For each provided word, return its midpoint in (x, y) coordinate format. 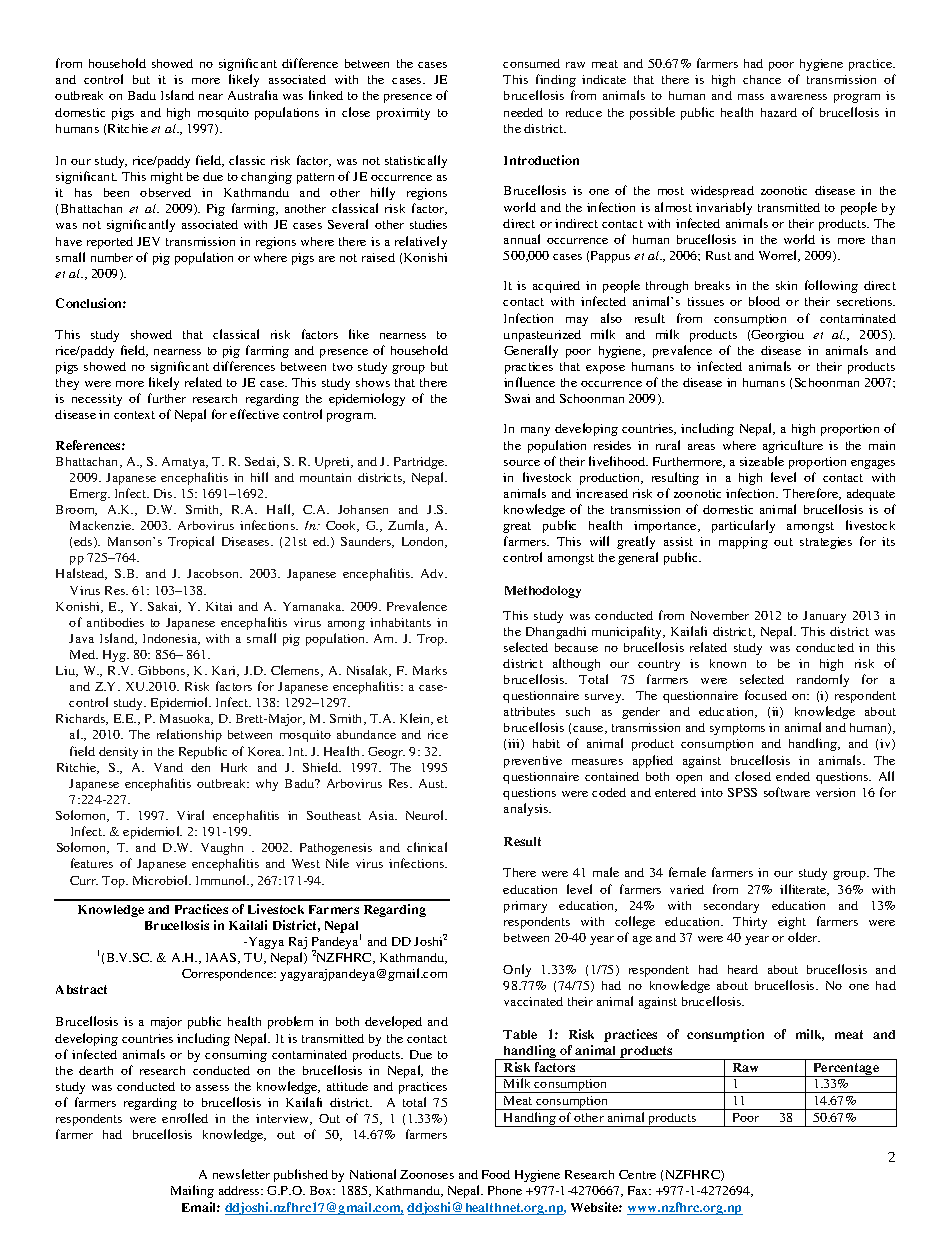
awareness (799, 97)
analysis (527, 809)
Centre (637, 1174)
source (522, 463)
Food (496, 1174)
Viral (190, 815)
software (787, 792)
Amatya (185, 463)
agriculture (793, 446)
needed (523, 112)
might (167, 178)
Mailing (192, 1191)
